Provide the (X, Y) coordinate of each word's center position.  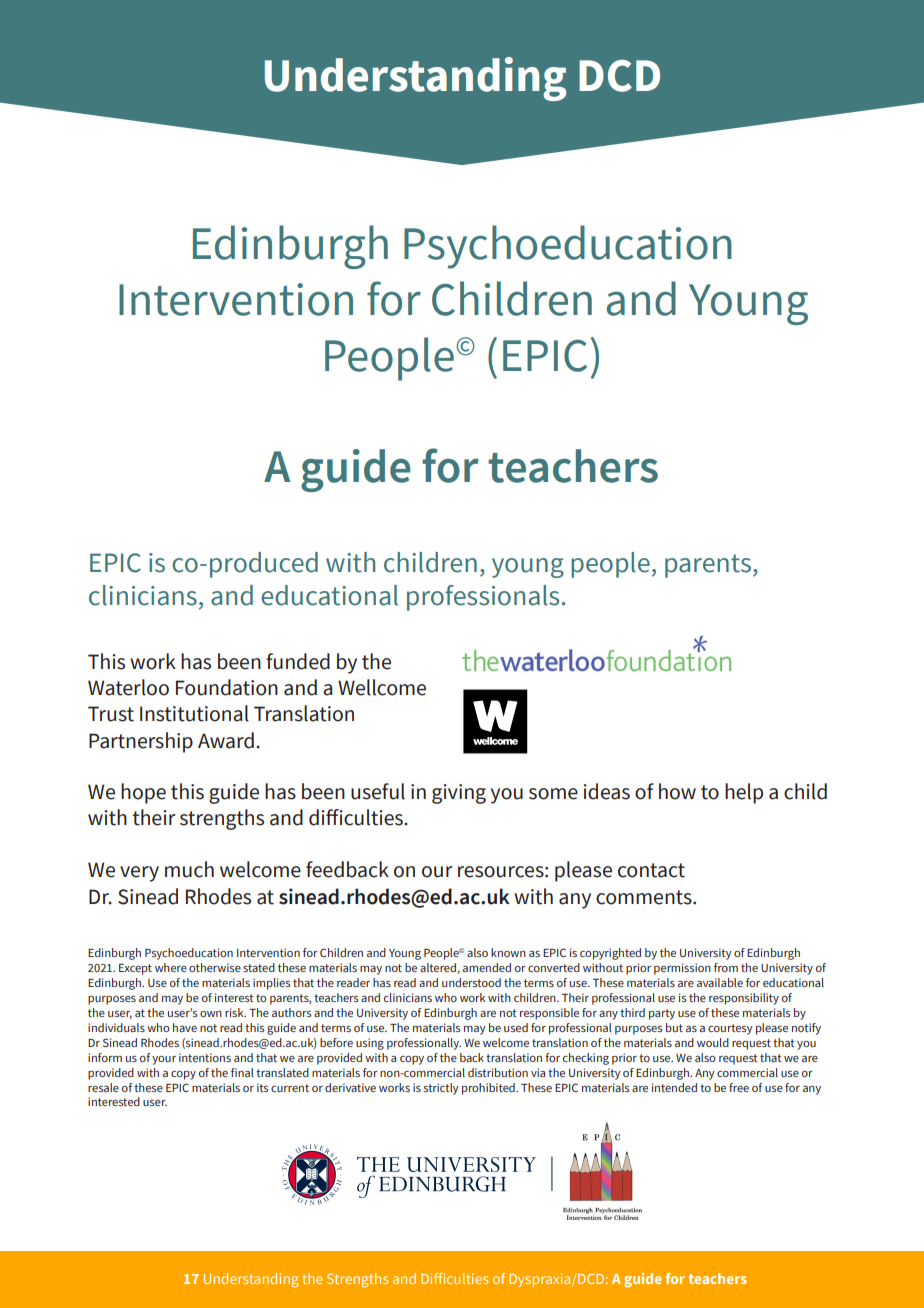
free (739, 1087)
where (171, 967)
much (189, 869)
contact (651, 870)
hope (143, 793)
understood (471, 982)
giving (459, 794)
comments (645, 897)
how (677, 791)
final (242, 1072)
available (720, 982)
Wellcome (382, 687)
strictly (441, 1089)
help (744, 793)
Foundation (227, 687)
